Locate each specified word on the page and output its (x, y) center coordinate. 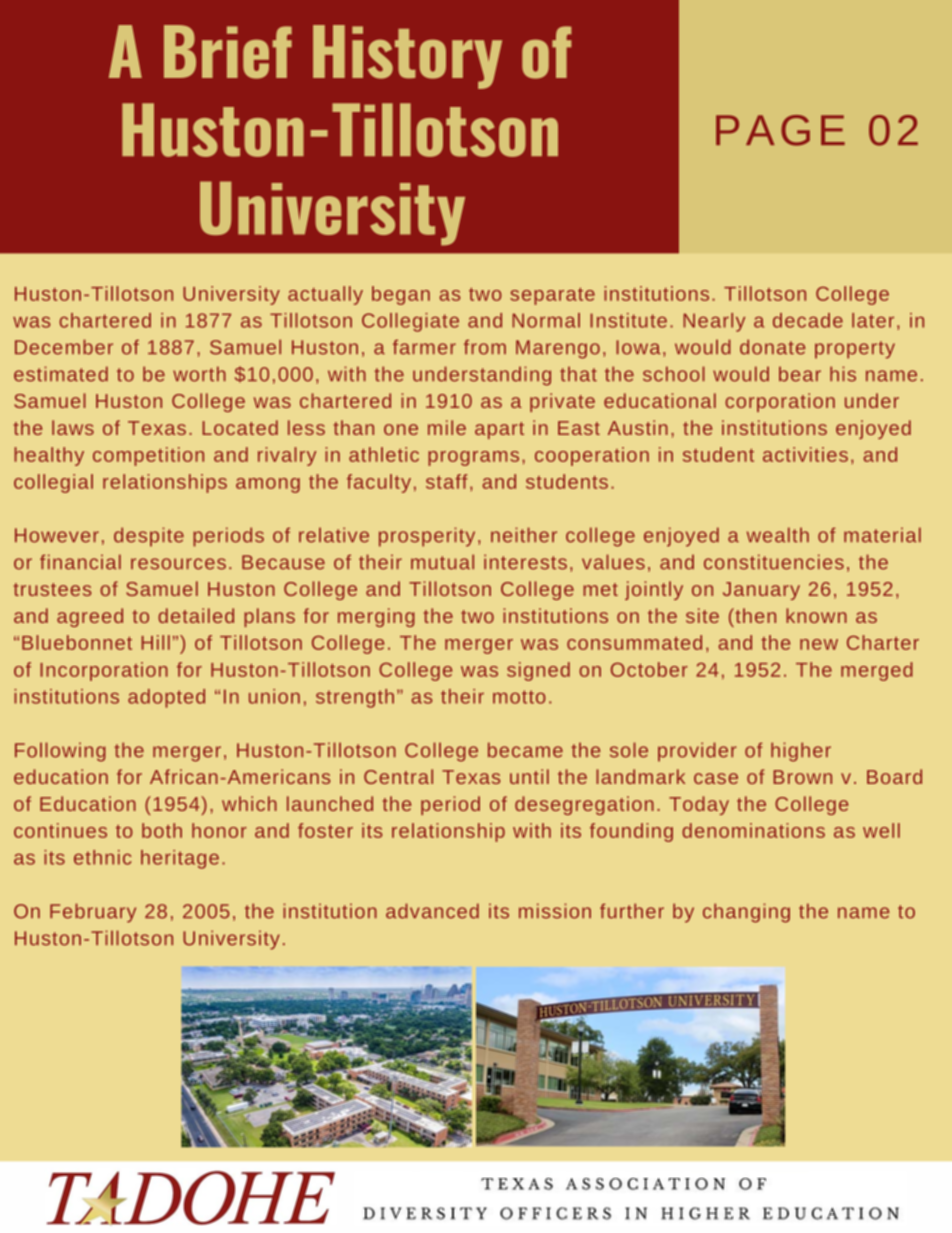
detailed (196, 615)
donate (772, 347)
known (816, 615)
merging (376, 617)
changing (746, 913)
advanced (432, 911)
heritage (180, 859)
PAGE (780, 130)
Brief (228, 52)
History (407, 57)
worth (199, 374)
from (485, 347)
